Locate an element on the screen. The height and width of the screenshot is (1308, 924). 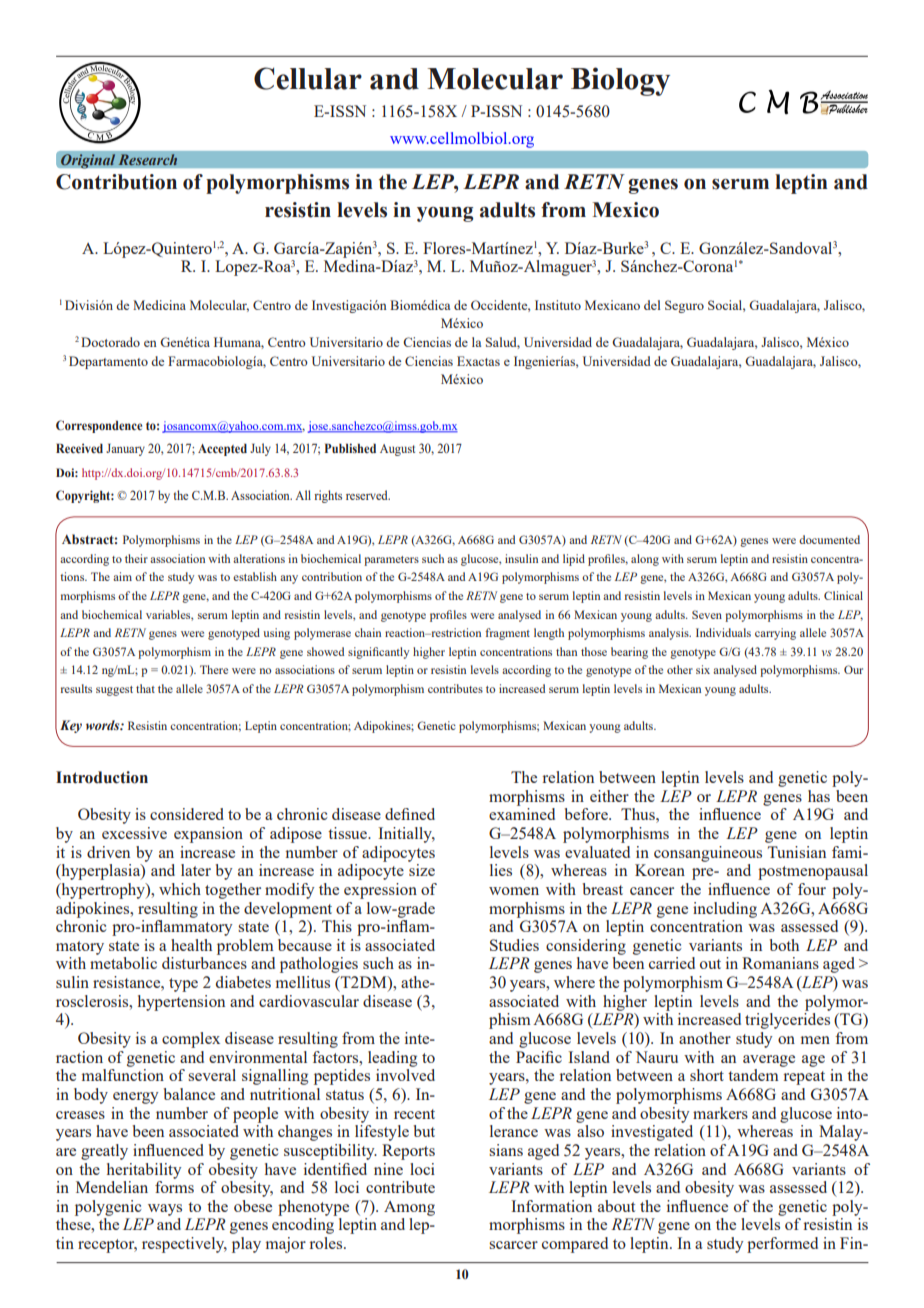
Romanians is located at coordinates (780, 963).
